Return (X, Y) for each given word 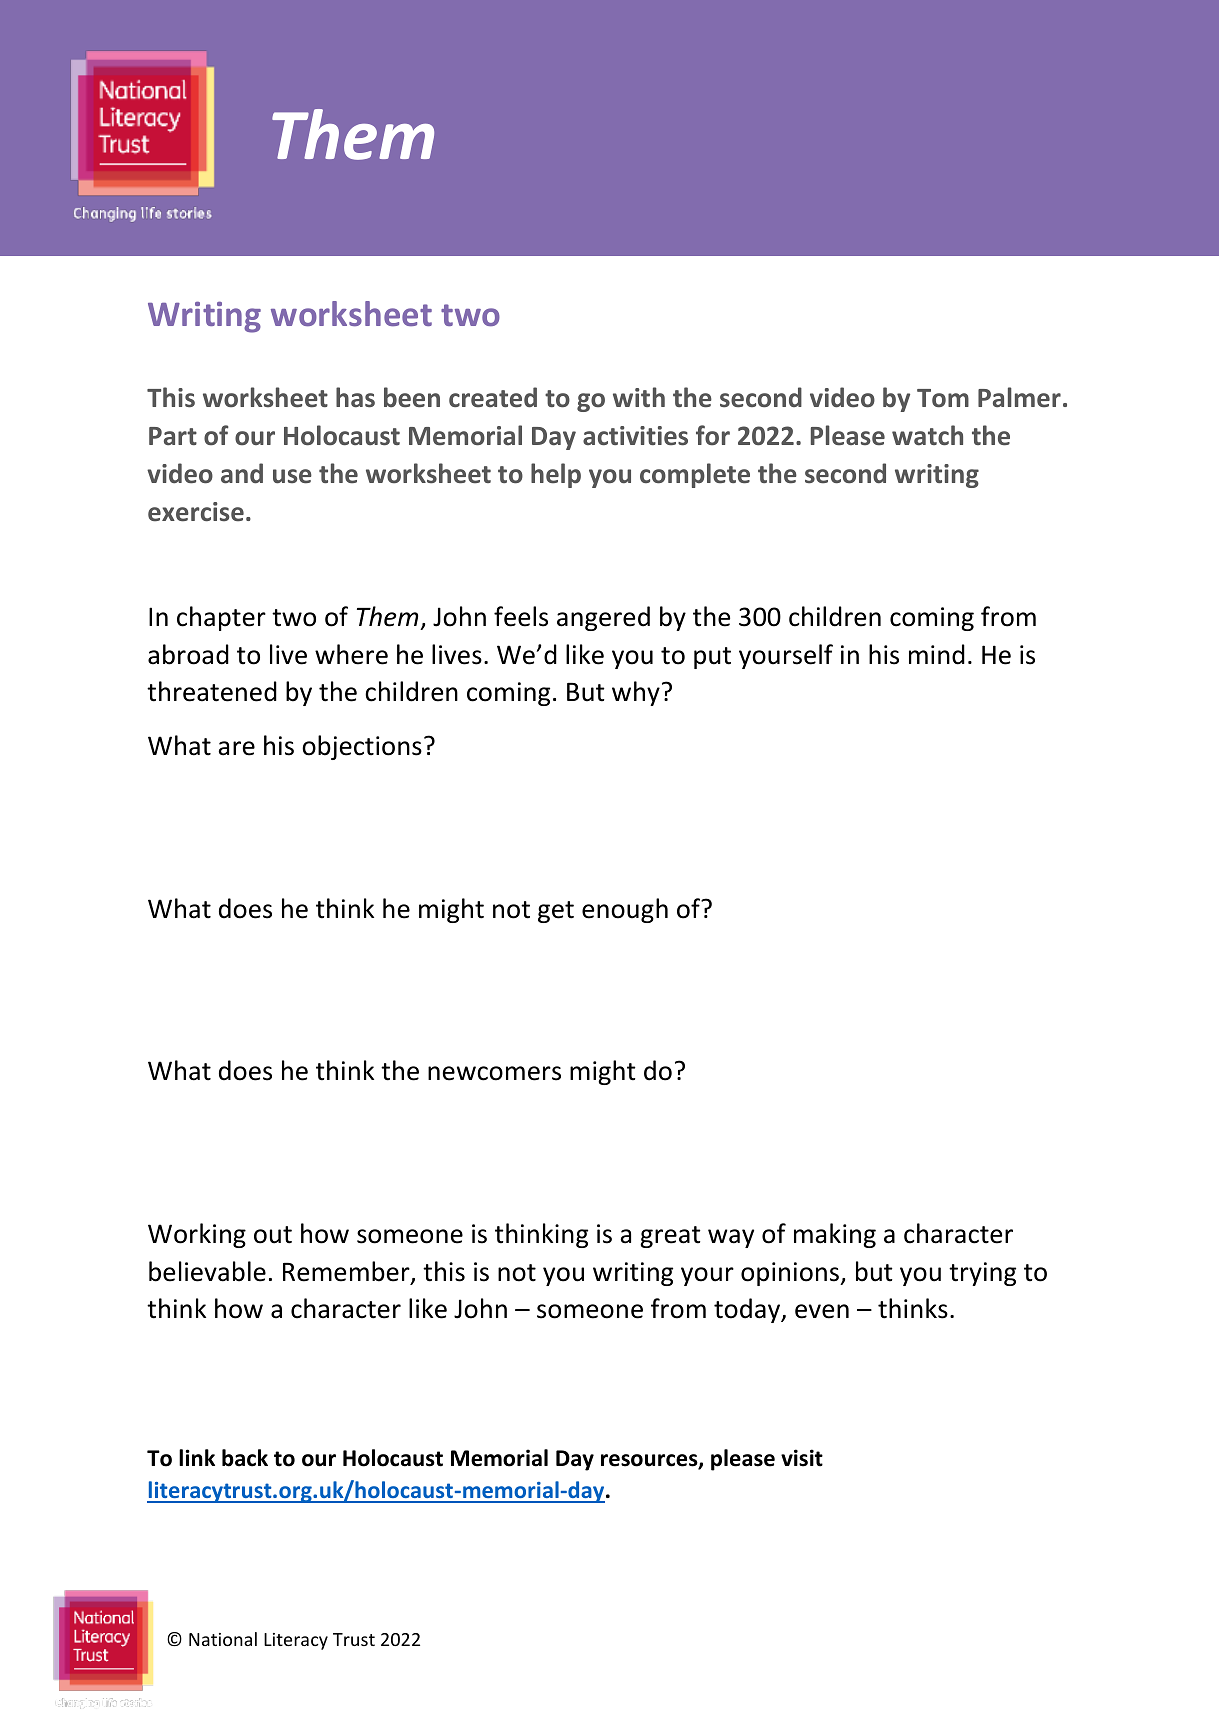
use (292, 476)
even (822, 1311)
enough (625, 910)
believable (207, 1271)
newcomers (494, 1073)
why (636, 693)
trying (982, 1274)
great (670, 1237)
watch (927, 435)
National (223, 1639)
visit (802, 1458)
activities (635, 436)
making (835, 1235)
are (236, 748)
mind (937, 654)
